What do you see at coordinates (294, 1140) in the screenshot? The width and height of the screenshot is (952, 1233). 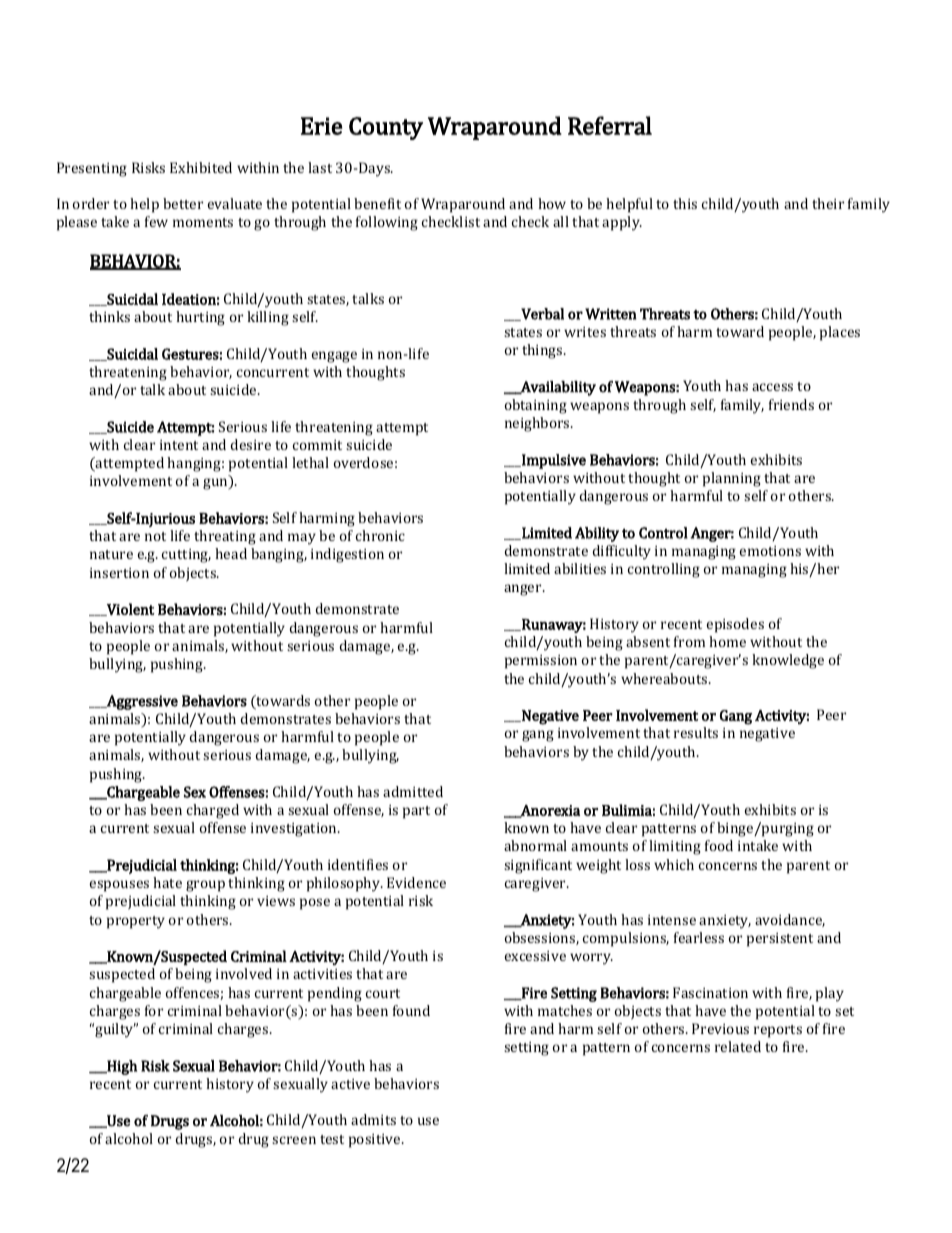 I see `screen` at bounding box center [294, 1140].
